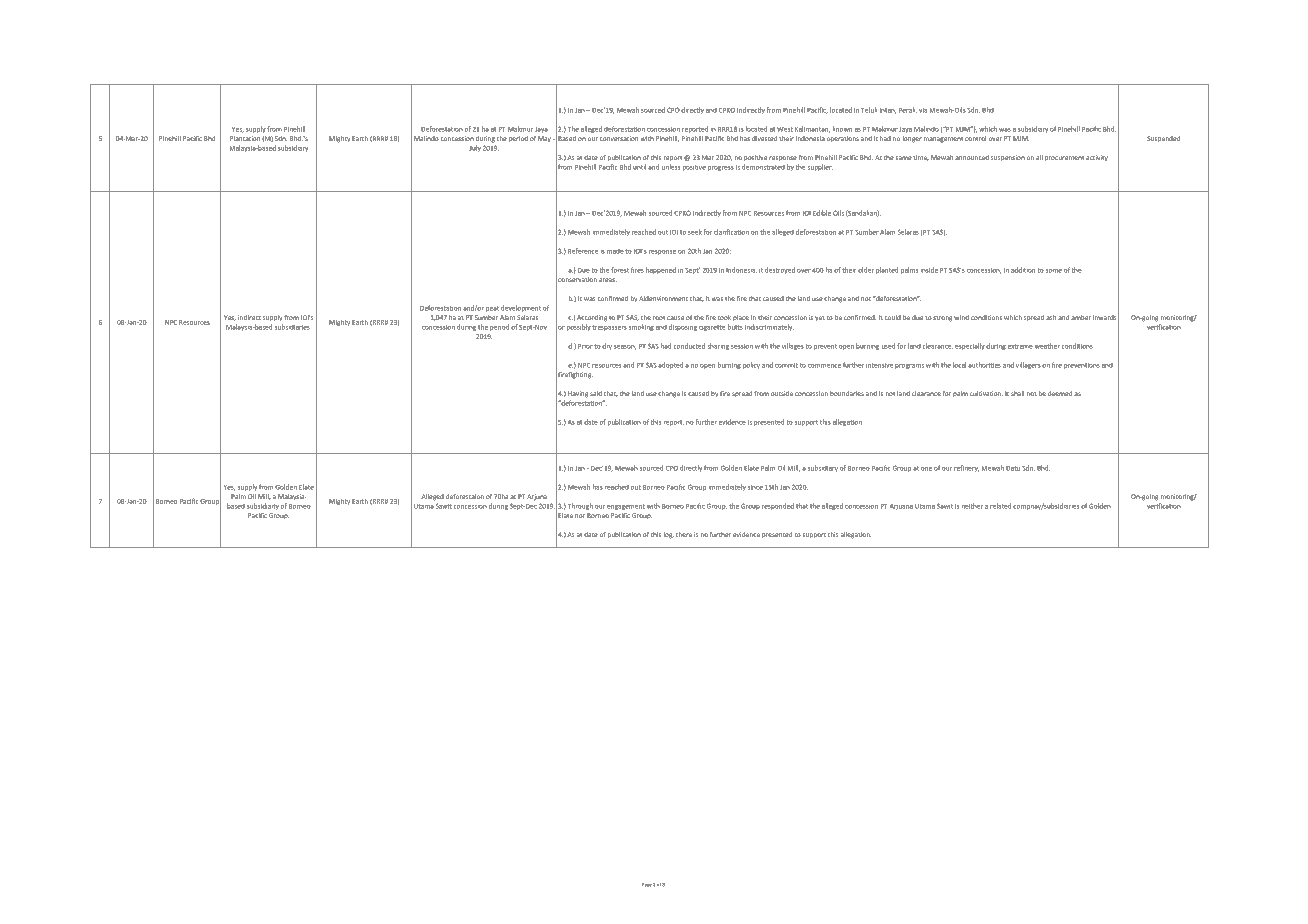 This screenshot has width=1308, height=924. What do you see at coordinates (764, 138) in the screenshot?
I see `divested` at bounding box center [764, 138].
